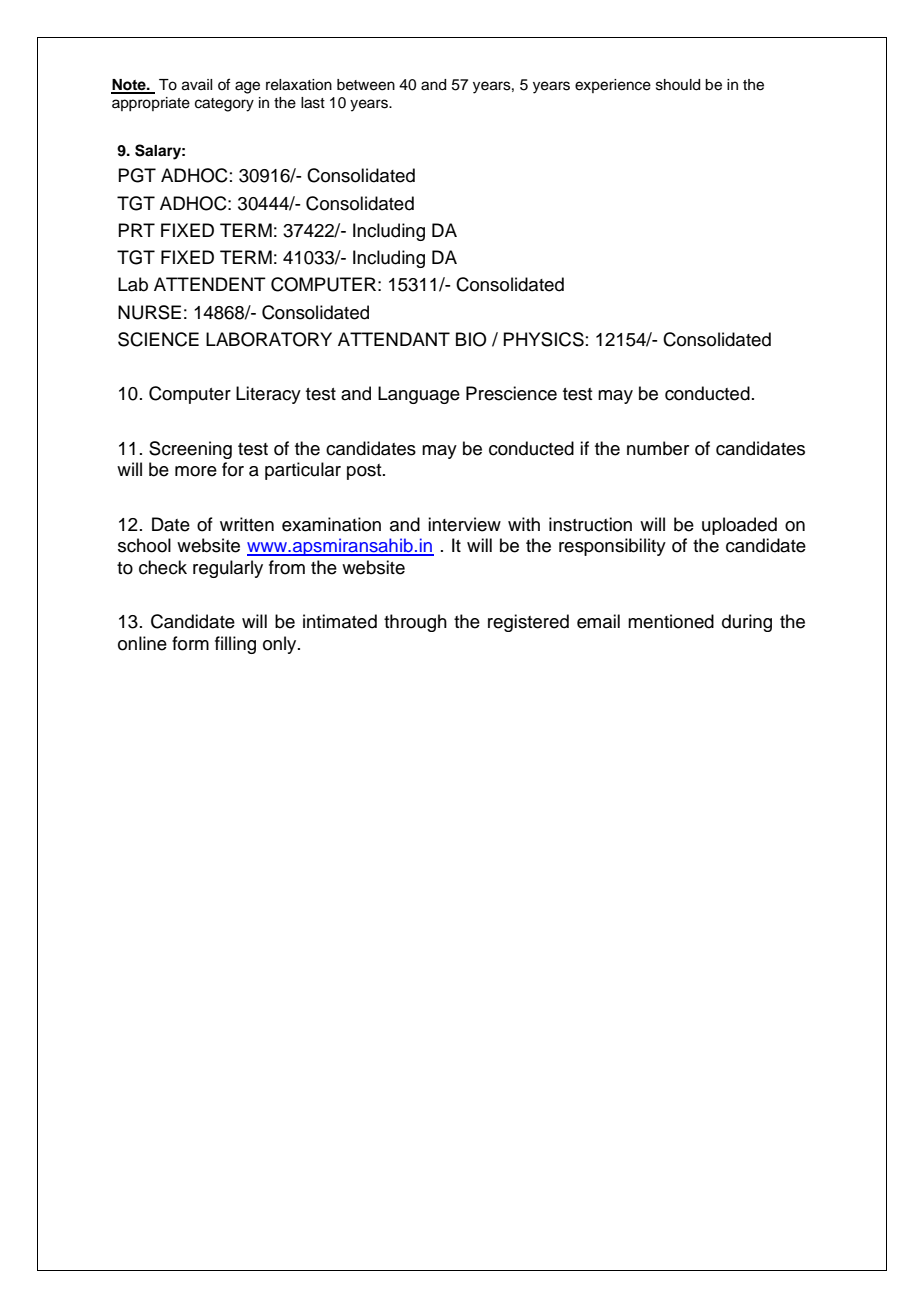 This screenshot has width=924, height=1308. Describe the element at coordinates (471, 339) in the screenshot. I see `BIO` at that location.
